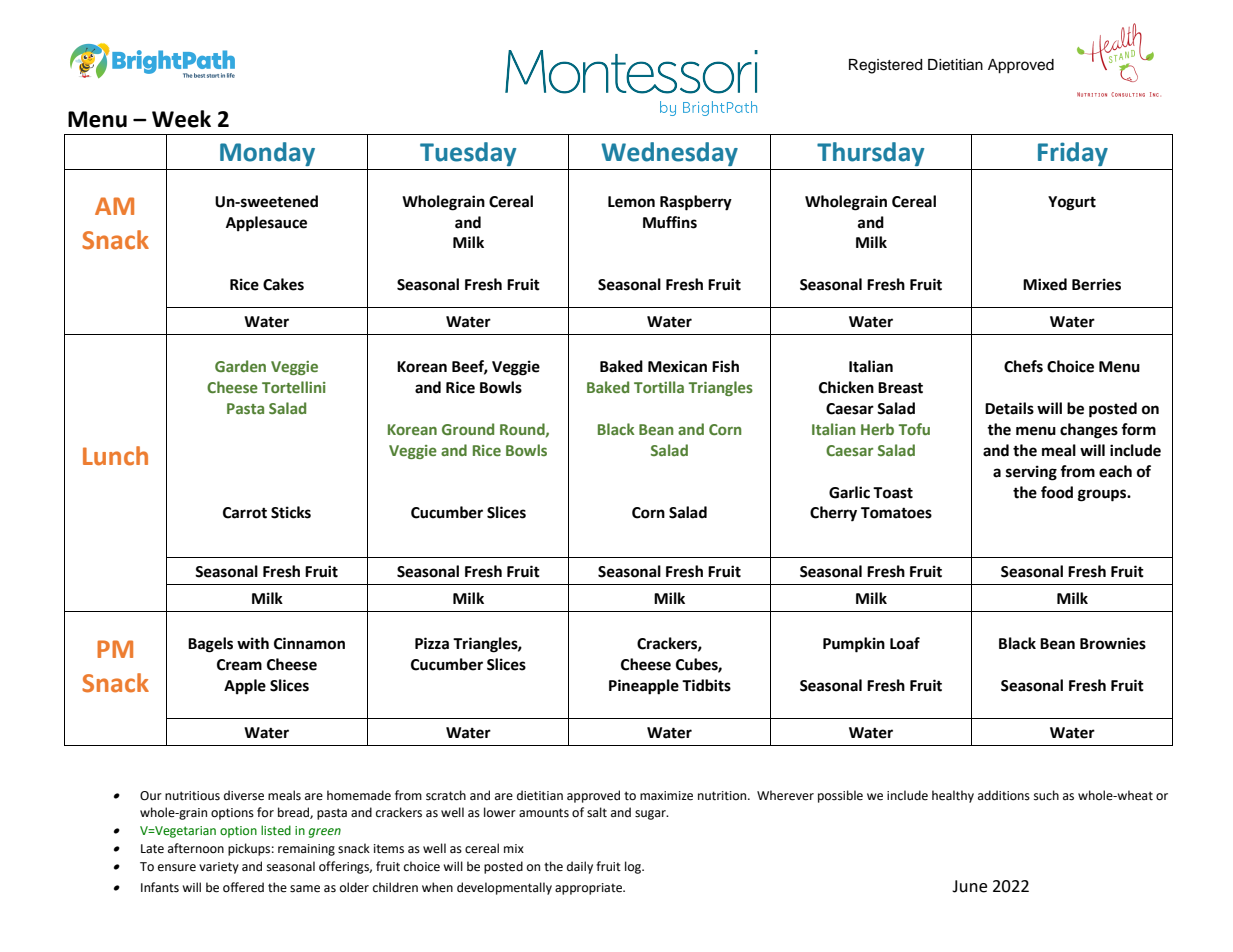 The image size is (1233, 952). What do you see at coordinates (885, 66) in the document?
I see `Registered` at bounding box center [885, 66].
